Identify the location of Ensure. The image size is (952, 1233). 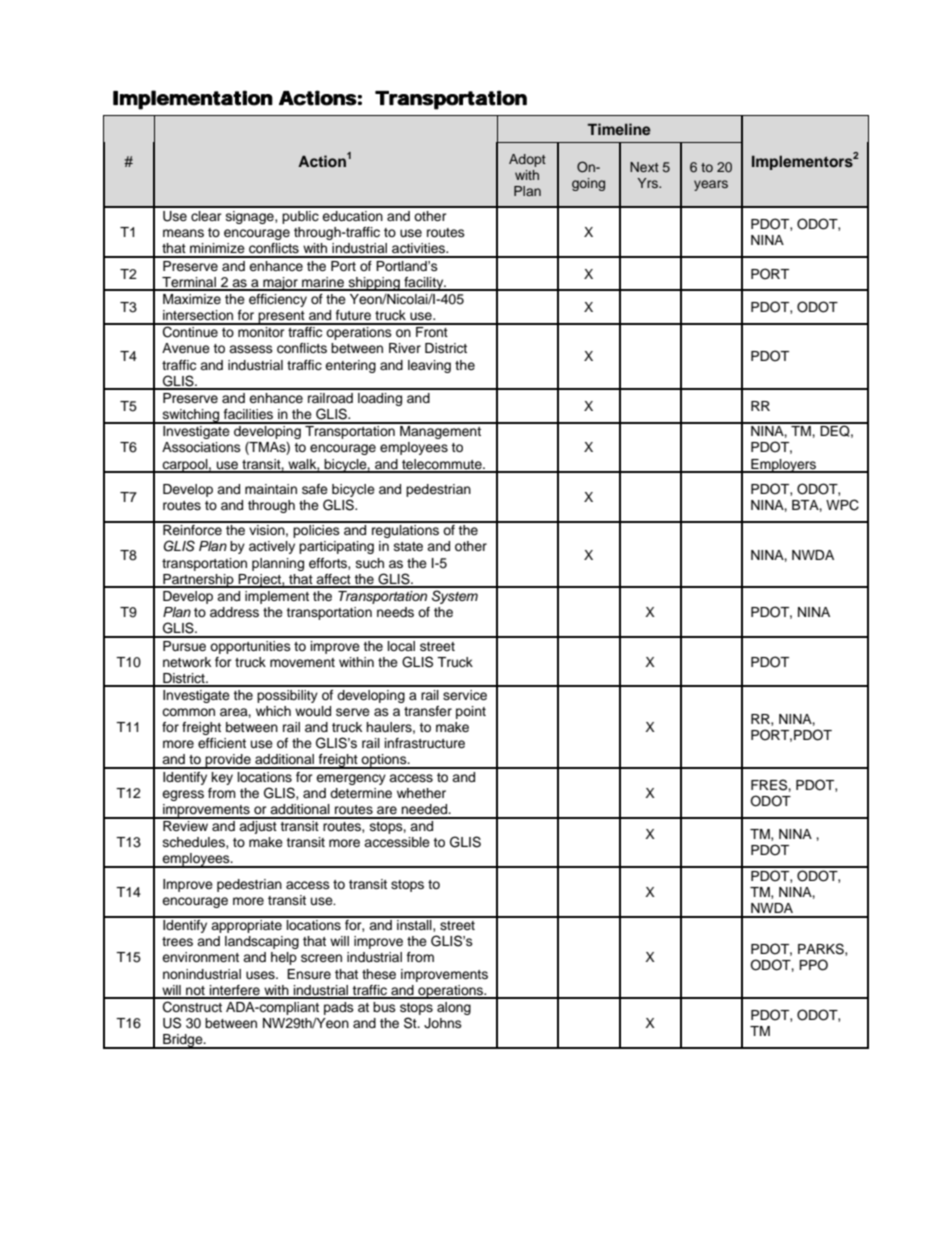
(309, 974).
